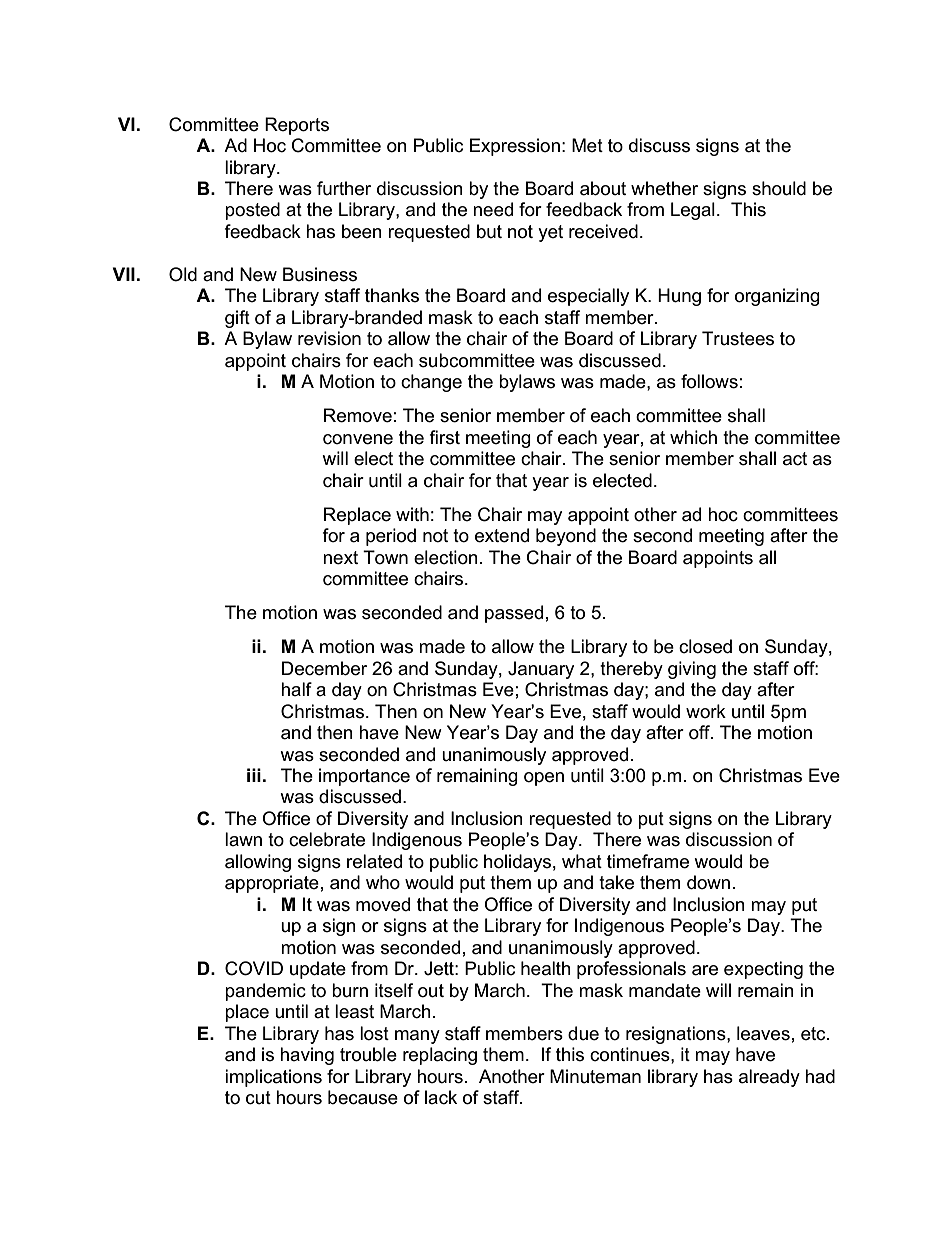 Image resolution: width=952 pixels, height=1233 pixels. Describe the element at coordinates (769, 1078) in the page. I see `already` at that location.
